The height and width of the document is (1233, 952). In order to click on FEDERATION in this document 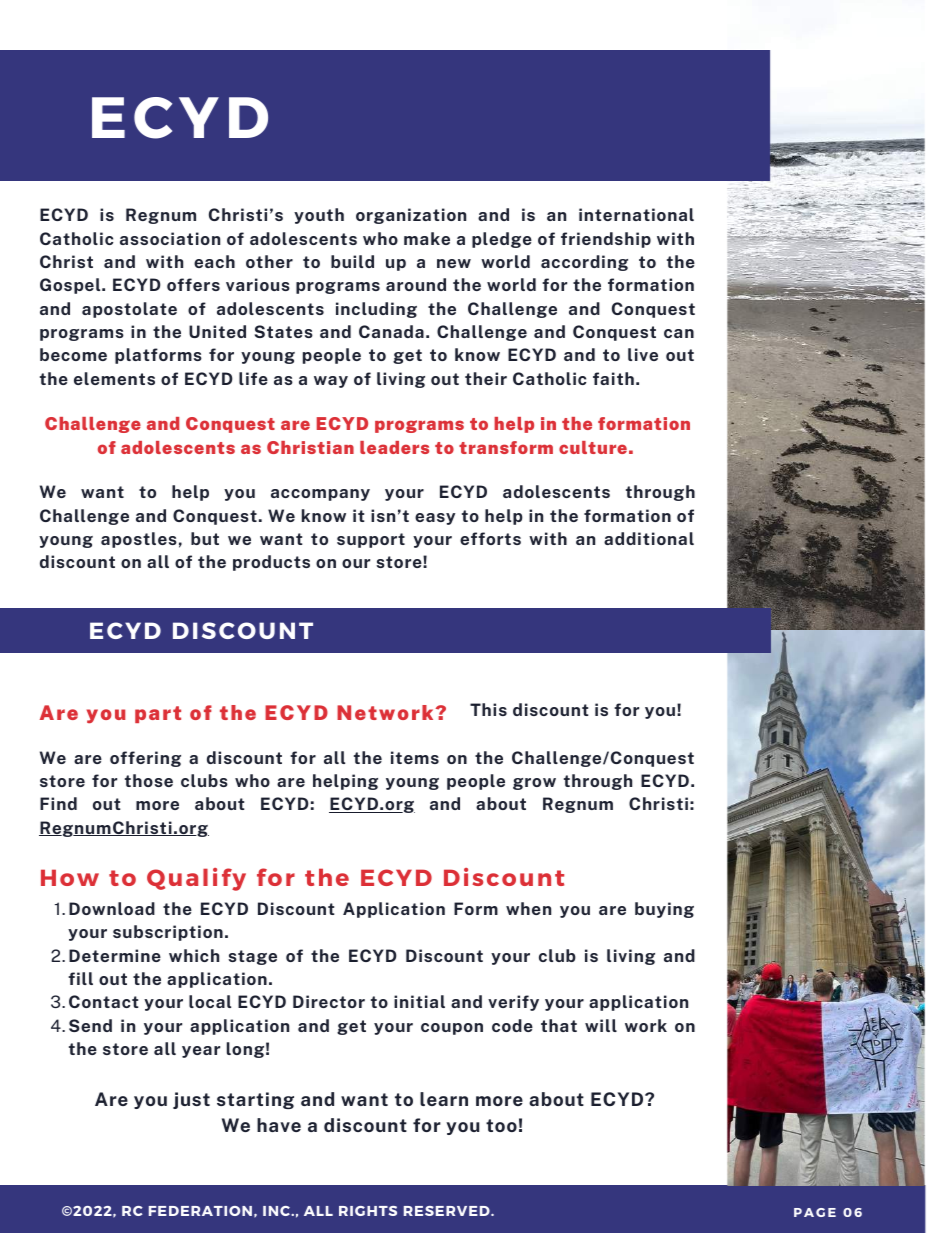, I will do `click(200, 1211)`.
